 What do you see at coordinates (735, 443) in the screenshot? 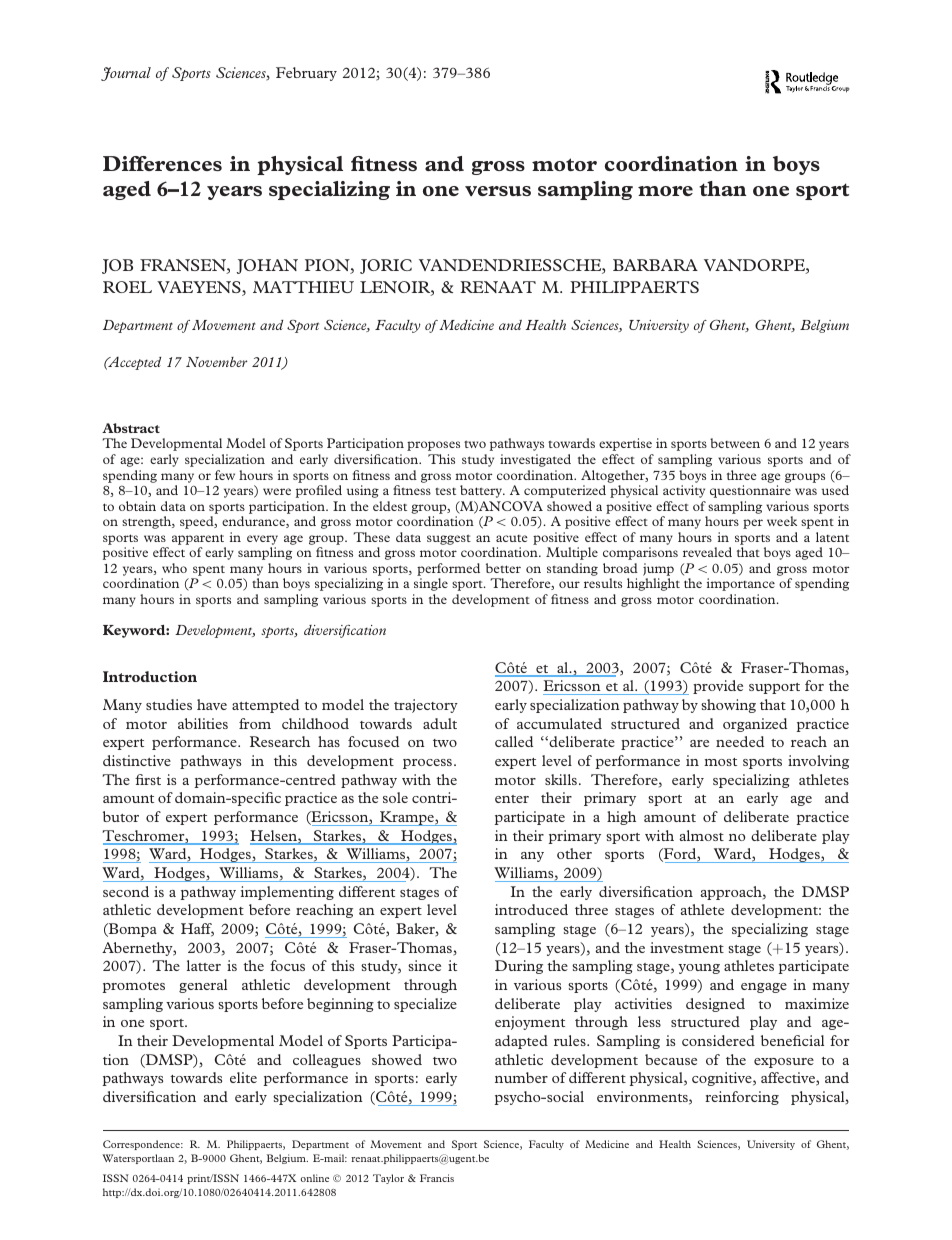
I see `between` at bounding box center [735, 443].
